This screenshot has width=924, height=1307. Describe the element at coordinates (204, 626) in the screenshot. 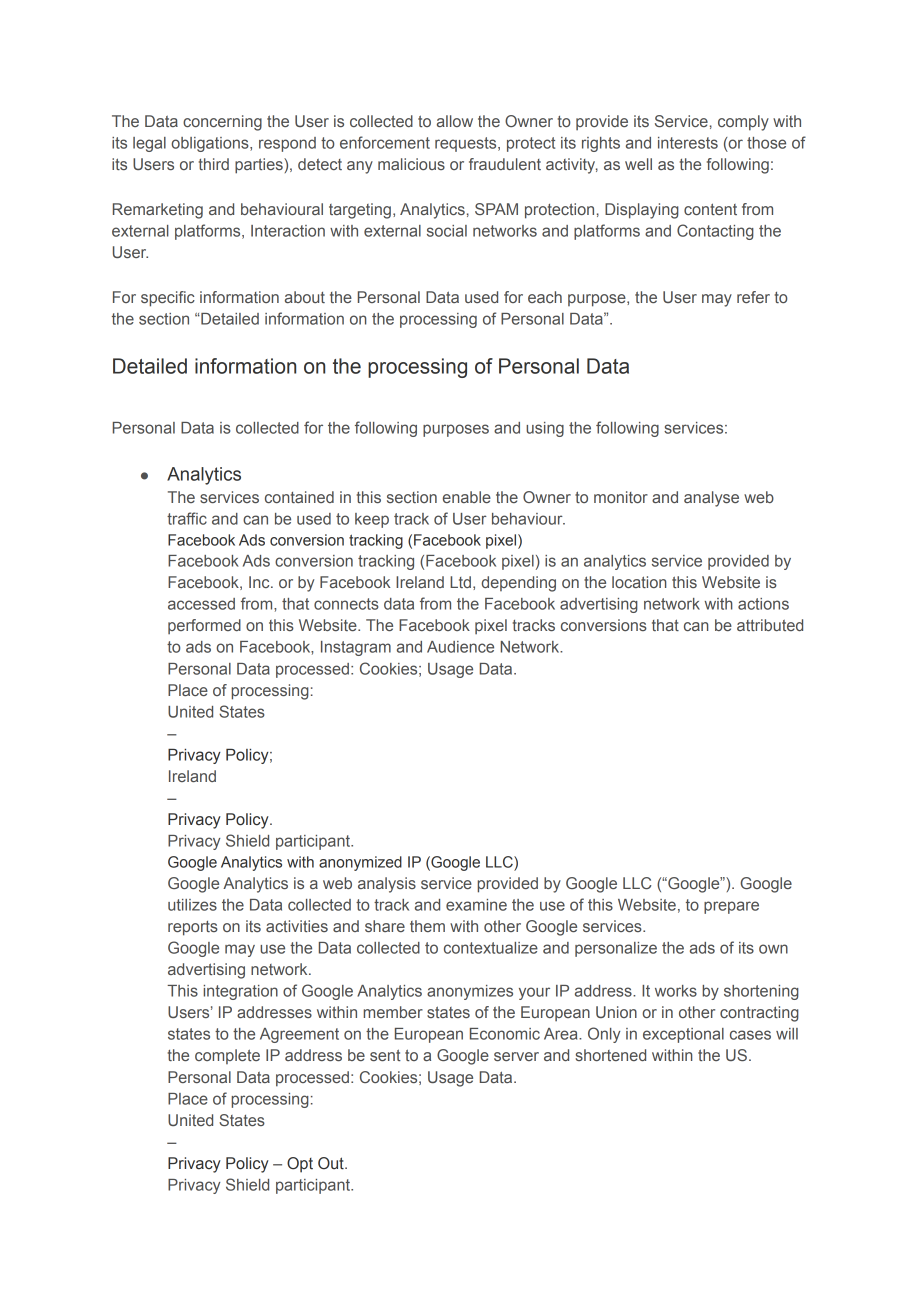

I see `performed` at that location.
